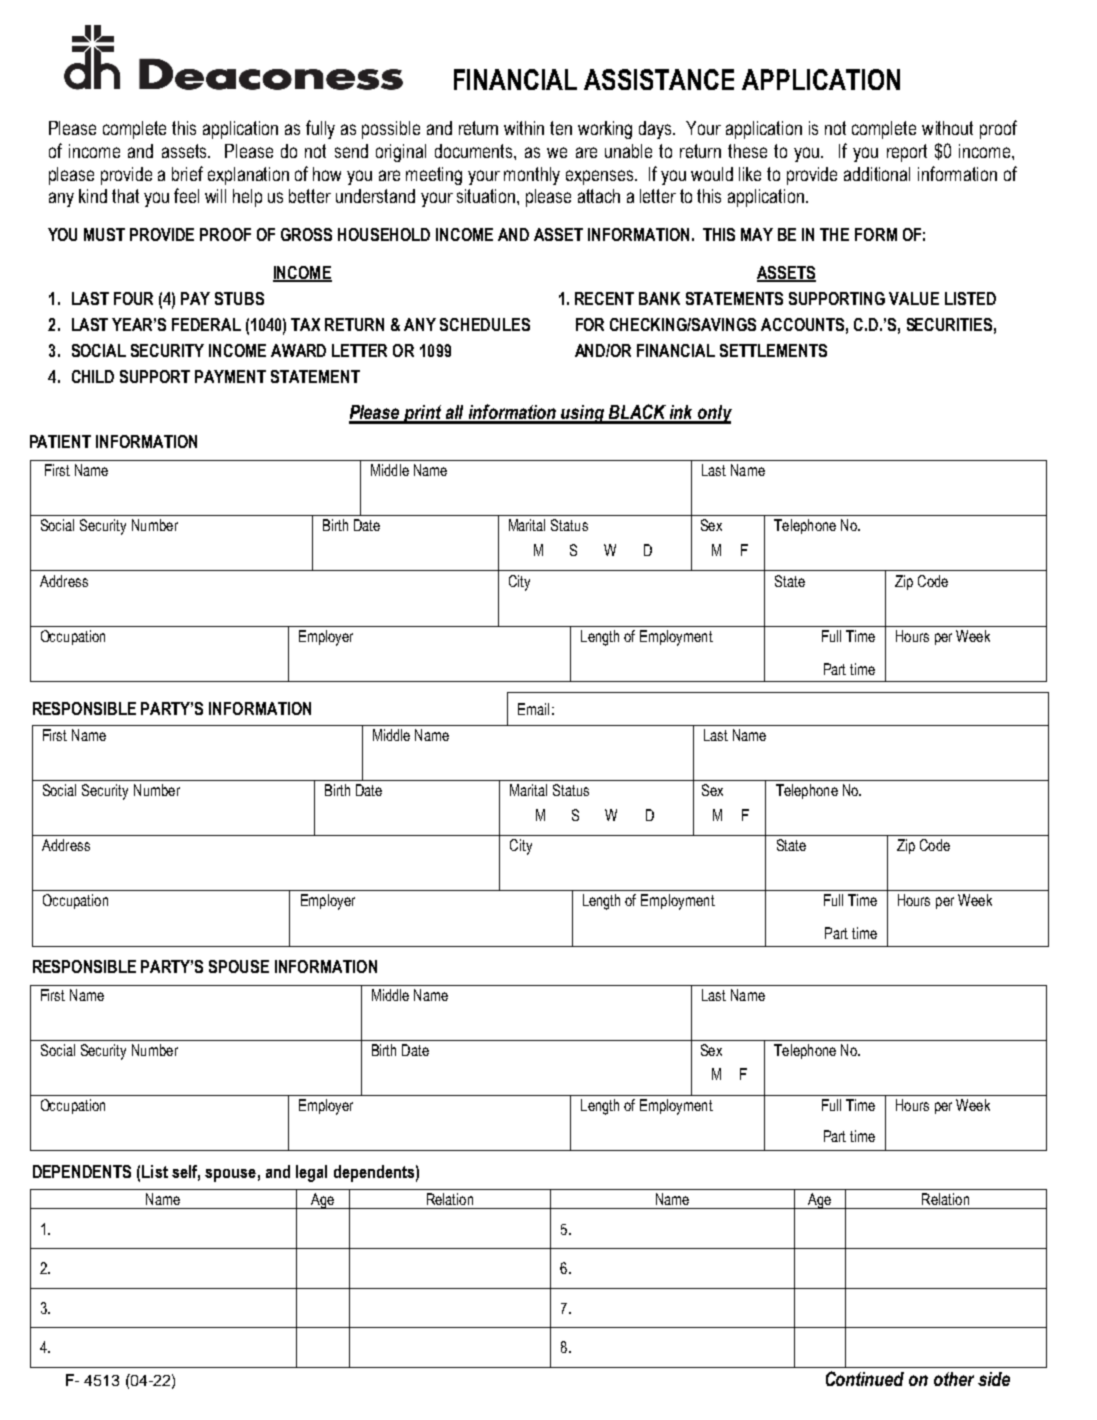 The height and width of the screenshot is (1420, 1097). I want to click on side, so click(994, 1379).
